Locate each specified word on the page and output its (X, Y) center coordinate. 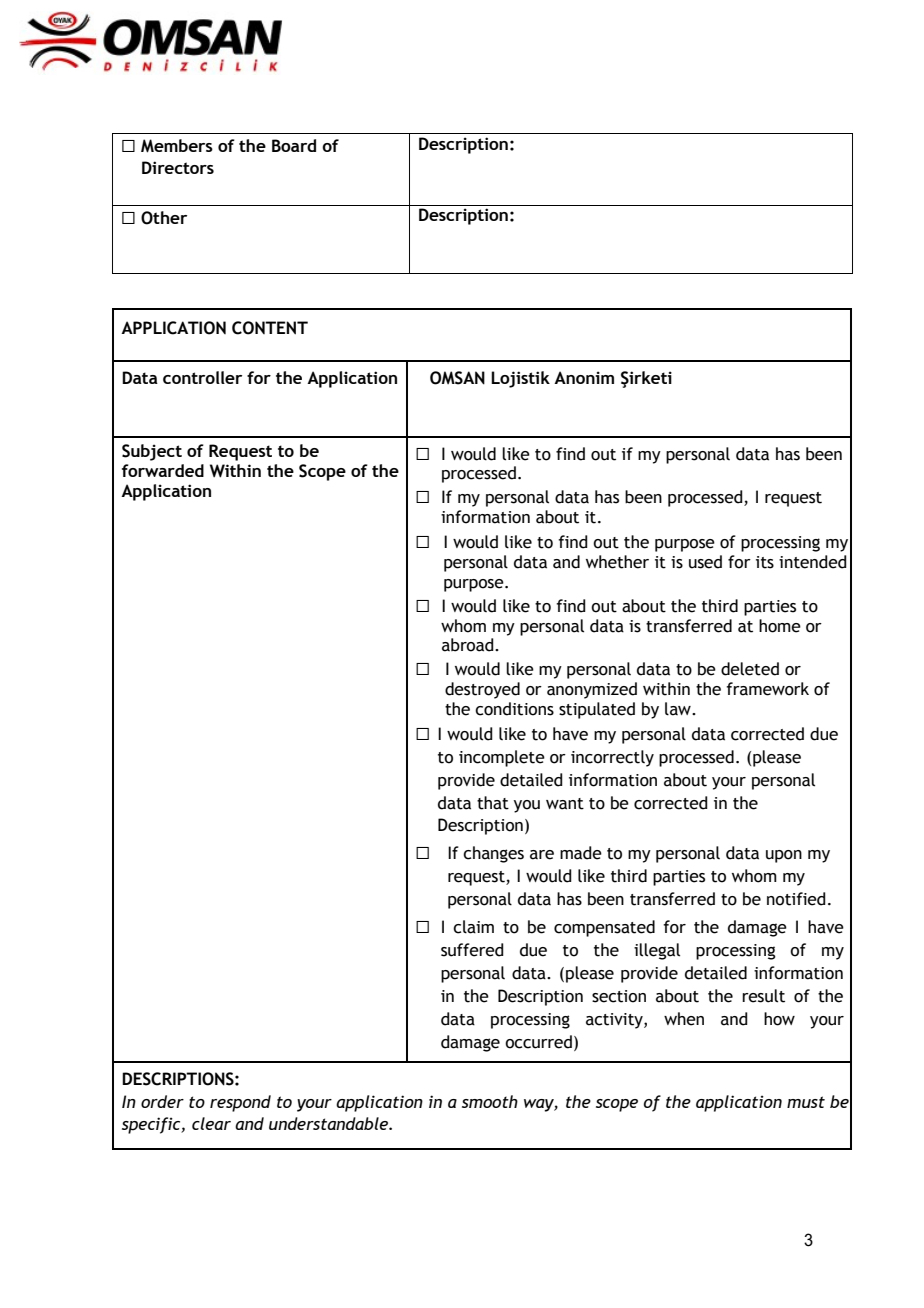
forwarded (163, 470)
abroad (469, 645)
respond (240, 1103)
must (806, 1102)
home (780, 626)
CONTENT (270, 328)
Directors (178, 167)
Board (294, 145)
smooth (490, 1101)
